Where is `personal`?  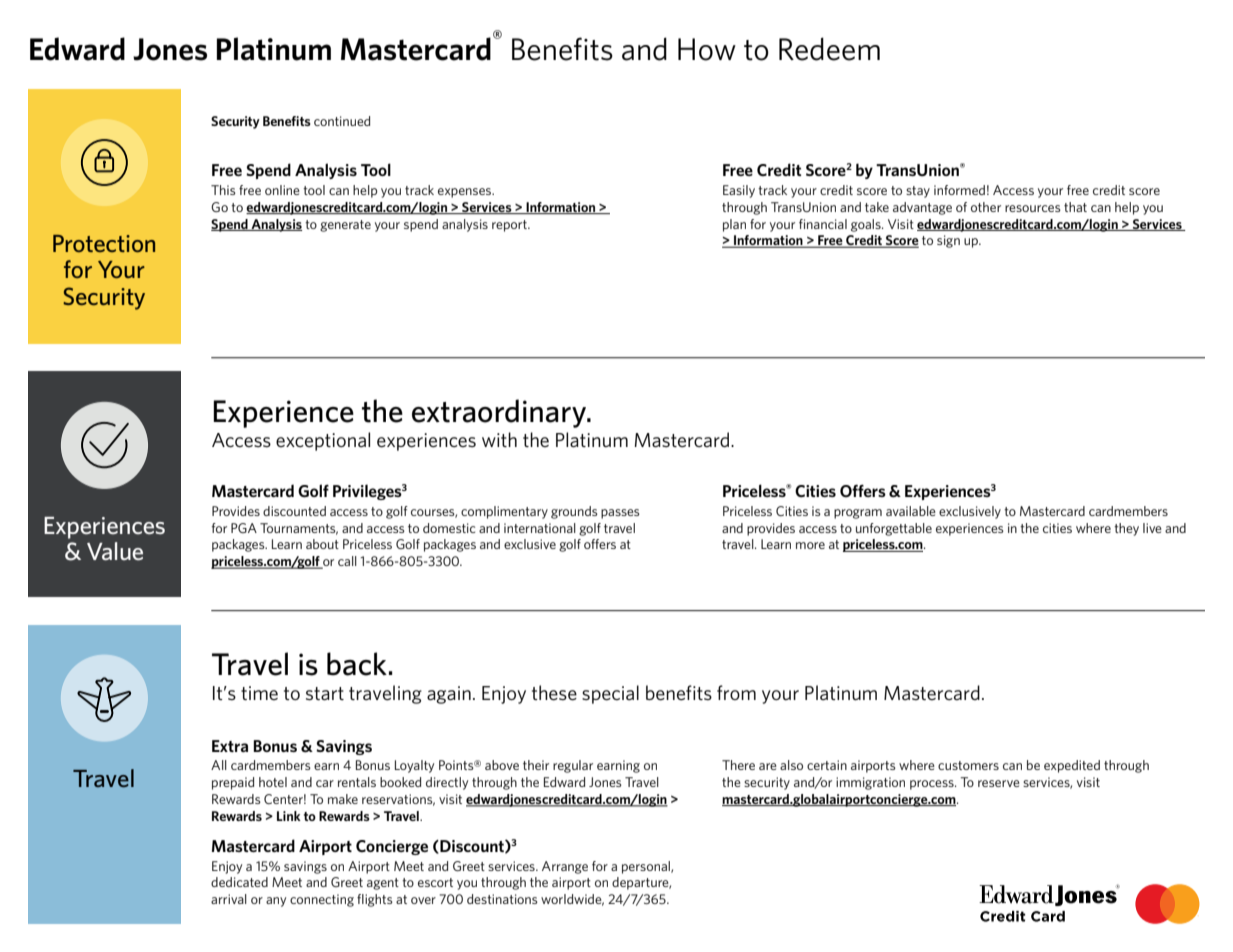
personal is located at coordinates (647, 867).
